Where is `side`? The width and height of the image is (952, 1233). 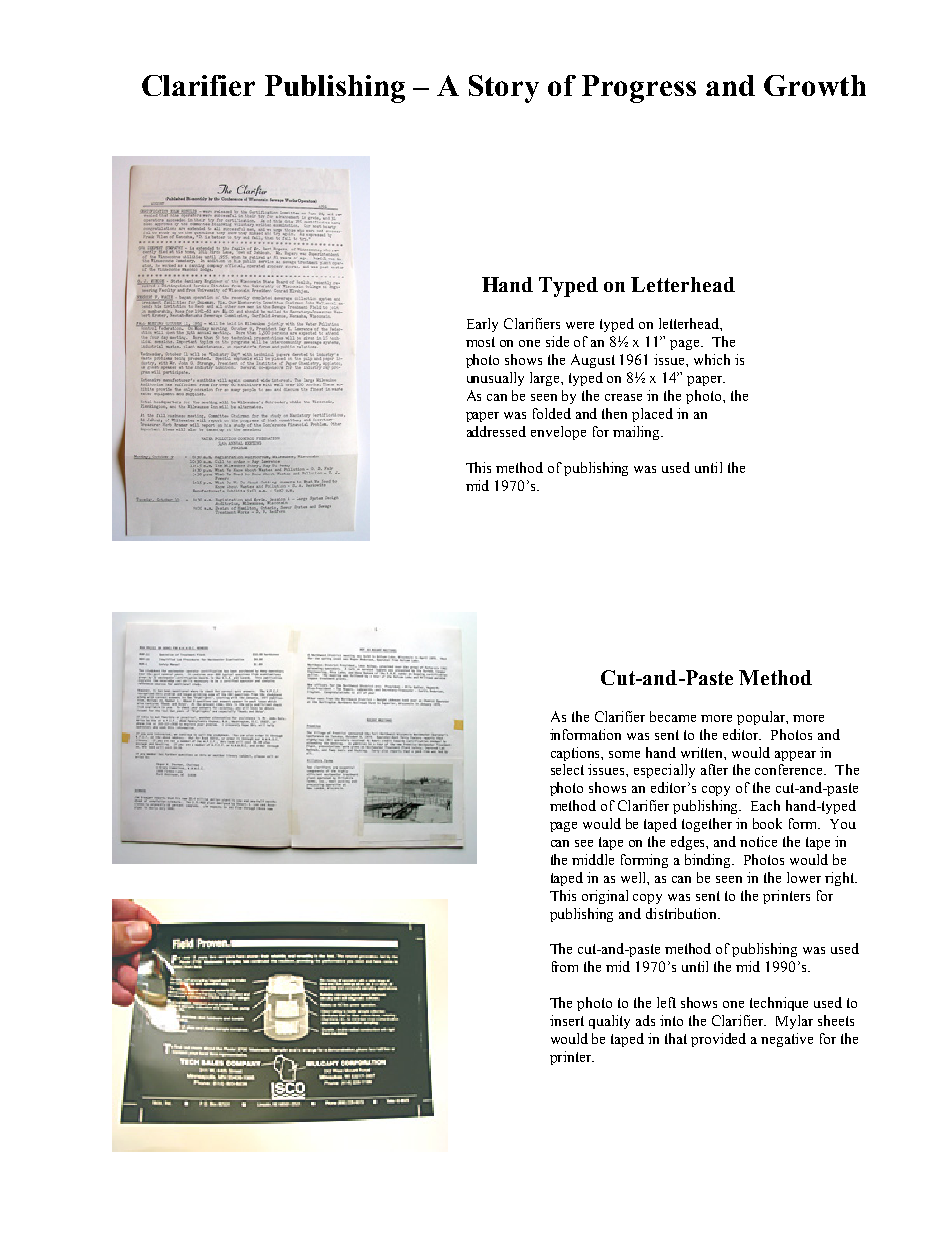 side is located at coordinates (557, 341).
